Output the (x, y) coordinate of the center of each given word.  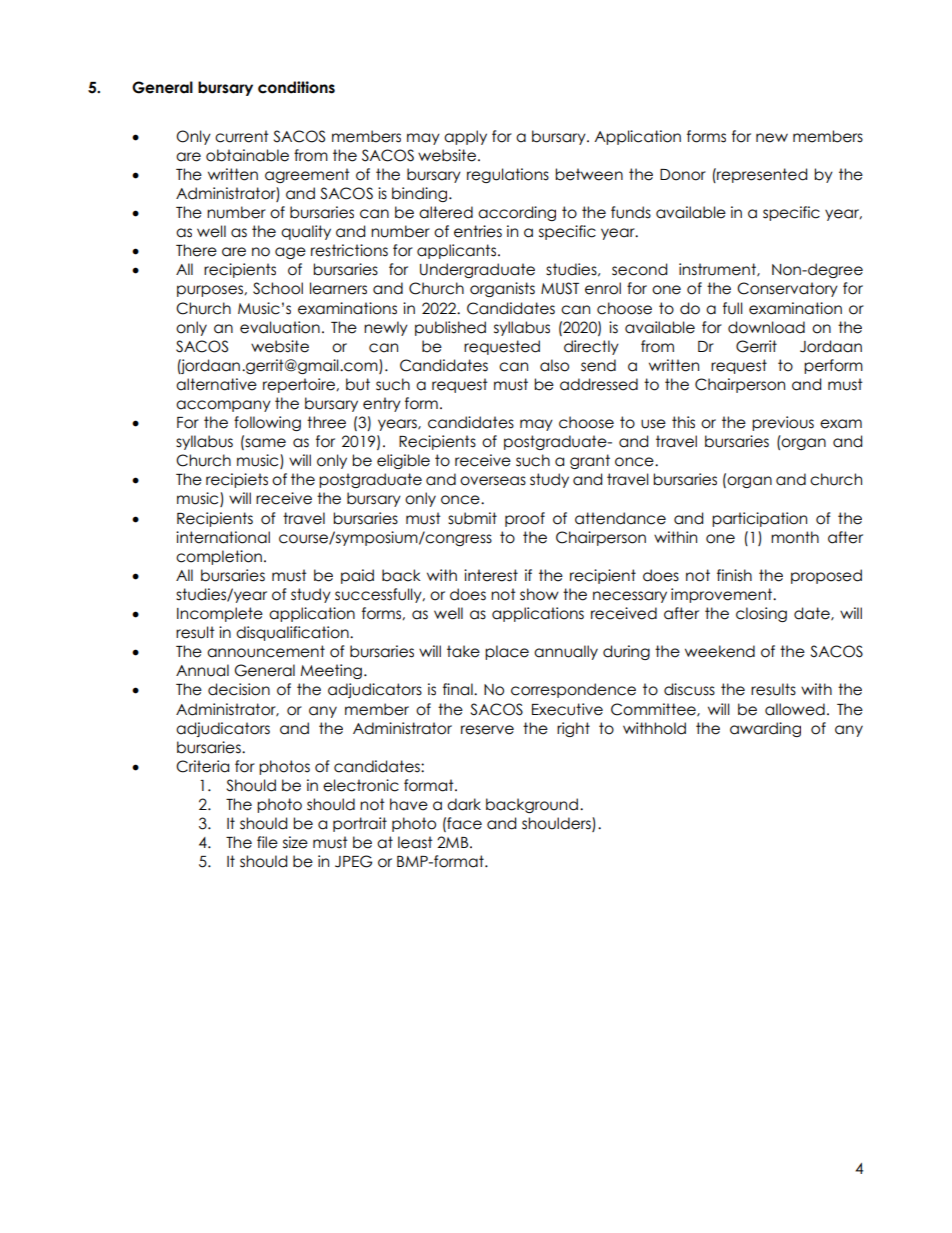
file (267, 842)
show (539, 594)
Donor (683, 175)
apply (465, 137)
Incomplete (220, 614)
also (554, 365)
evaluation (280, 327)
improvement (723, 595)
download (766, 327)
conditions (296, 87)
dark (464, 804)
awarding (765, 729)
